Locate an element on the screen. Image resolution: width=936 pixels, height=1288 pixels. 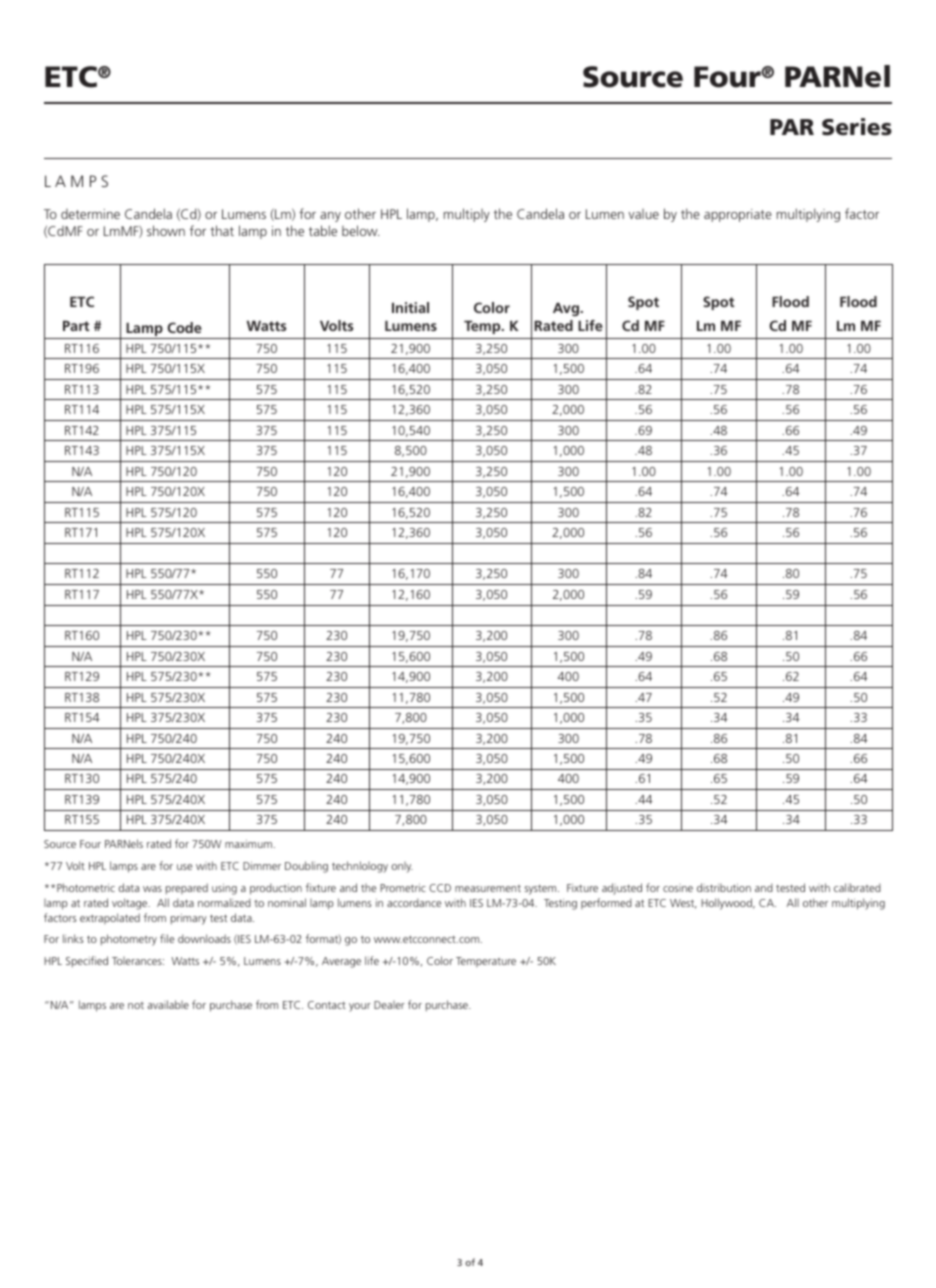
Code is located at coordinates (184, 327).
